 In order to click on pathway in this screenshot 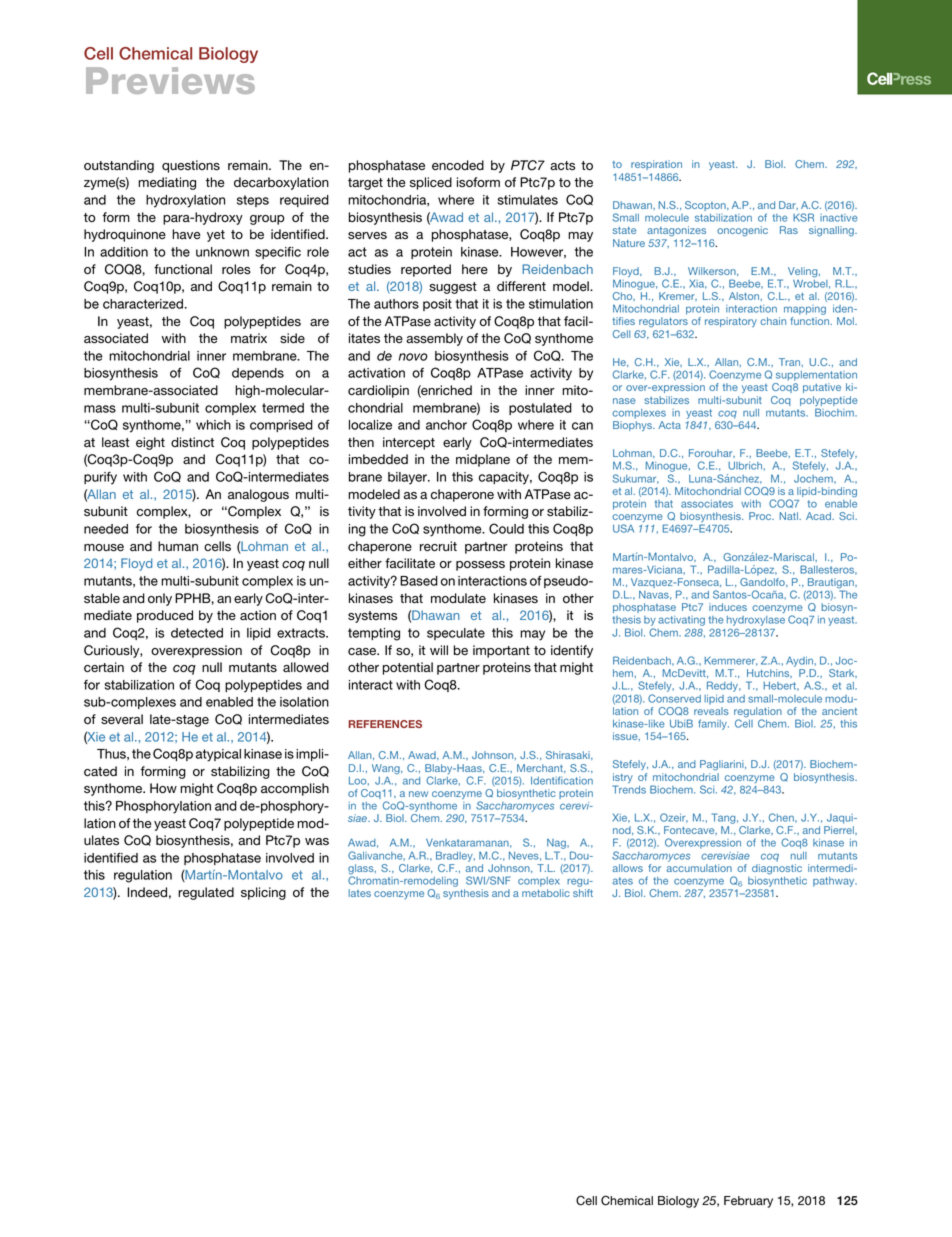, I will do `click(835, 882)`.
